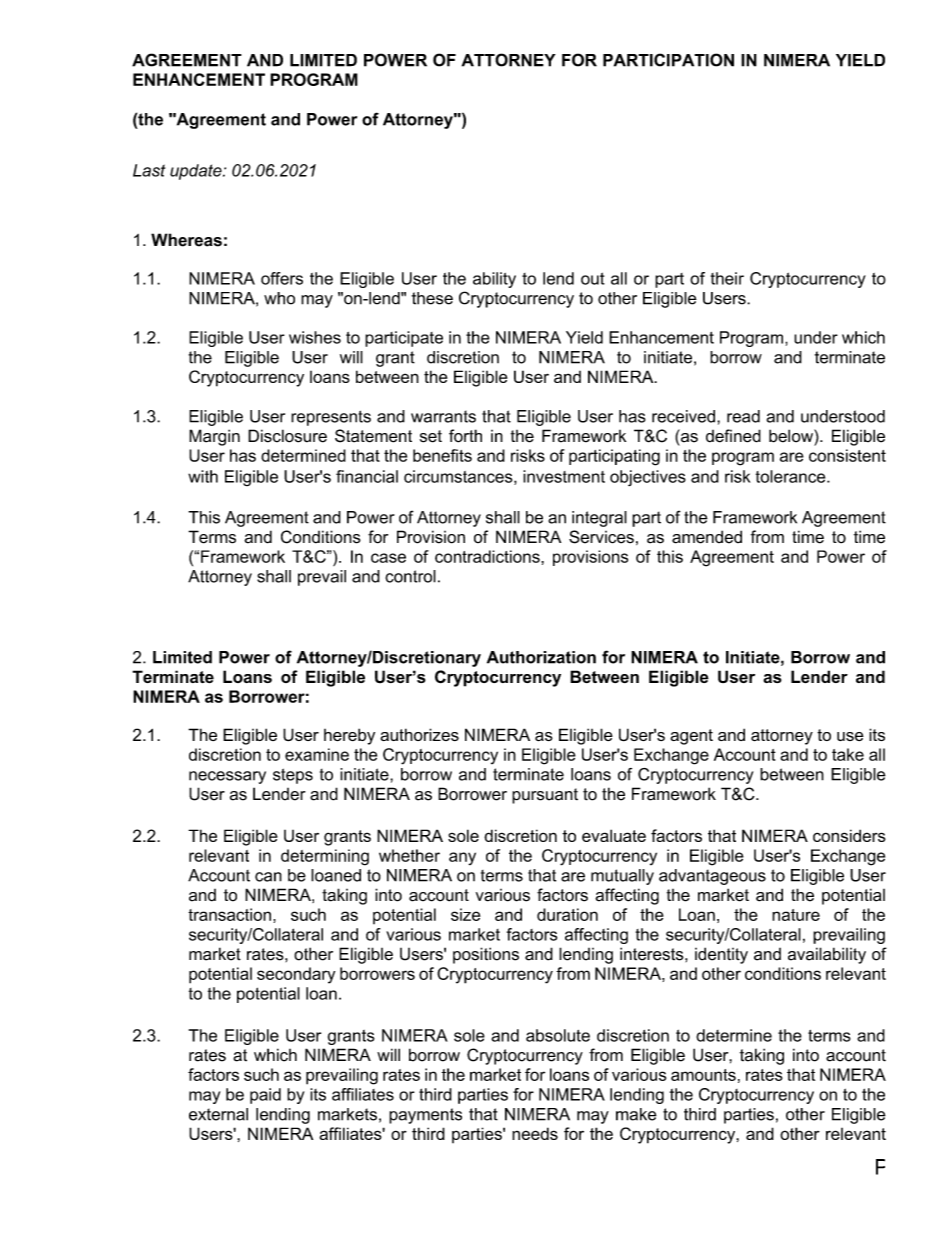  I want to click on out, so click(593, 278).
